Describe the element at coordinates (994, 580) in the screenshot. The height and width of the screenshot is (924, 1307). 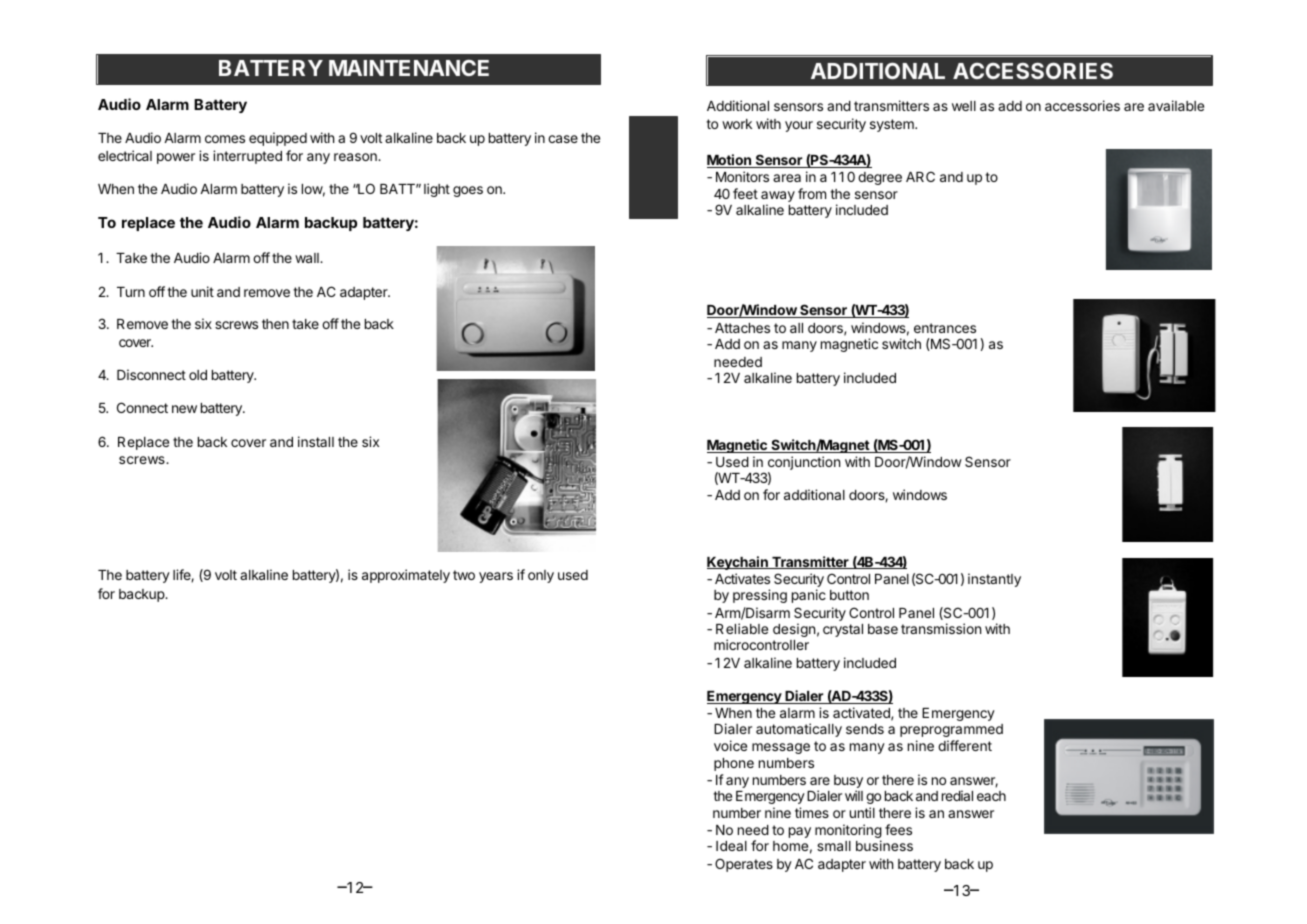
I see `instantly` at that location.
